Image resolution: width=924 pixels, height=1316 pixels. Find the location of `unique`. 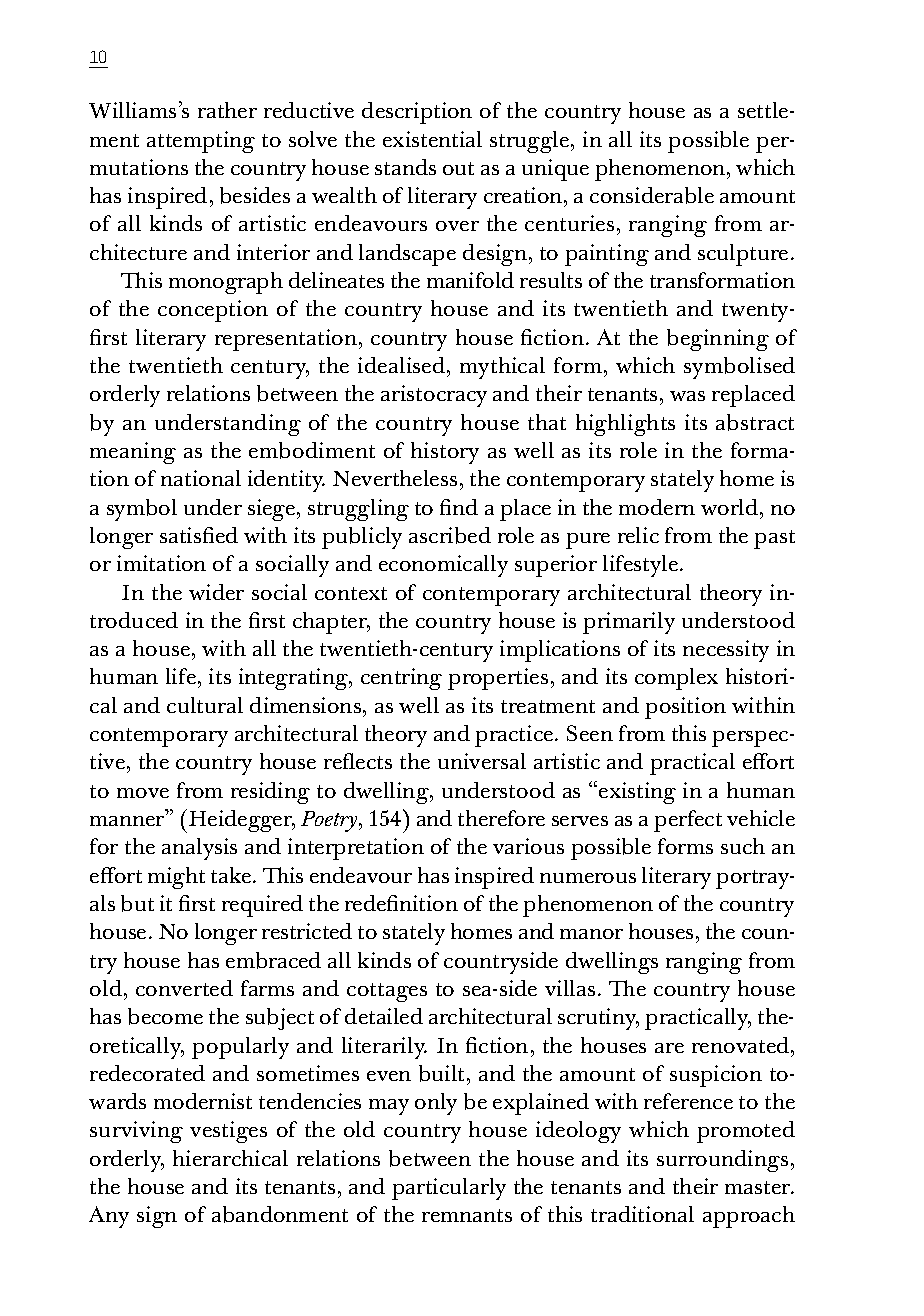

unique is located at coordinates (555, 170).
